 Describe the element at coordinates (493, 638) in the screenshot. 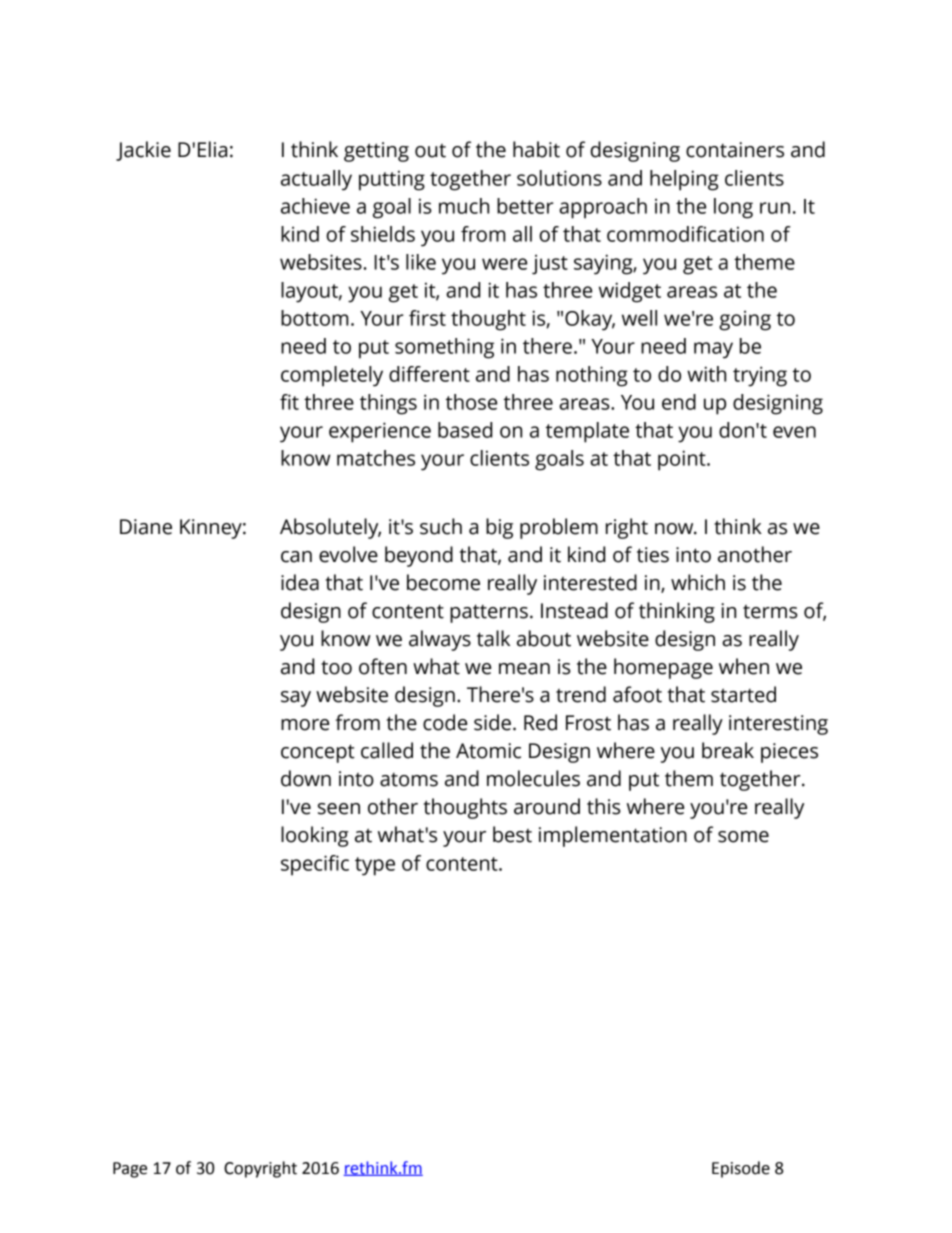

I see `talk` at that location.
